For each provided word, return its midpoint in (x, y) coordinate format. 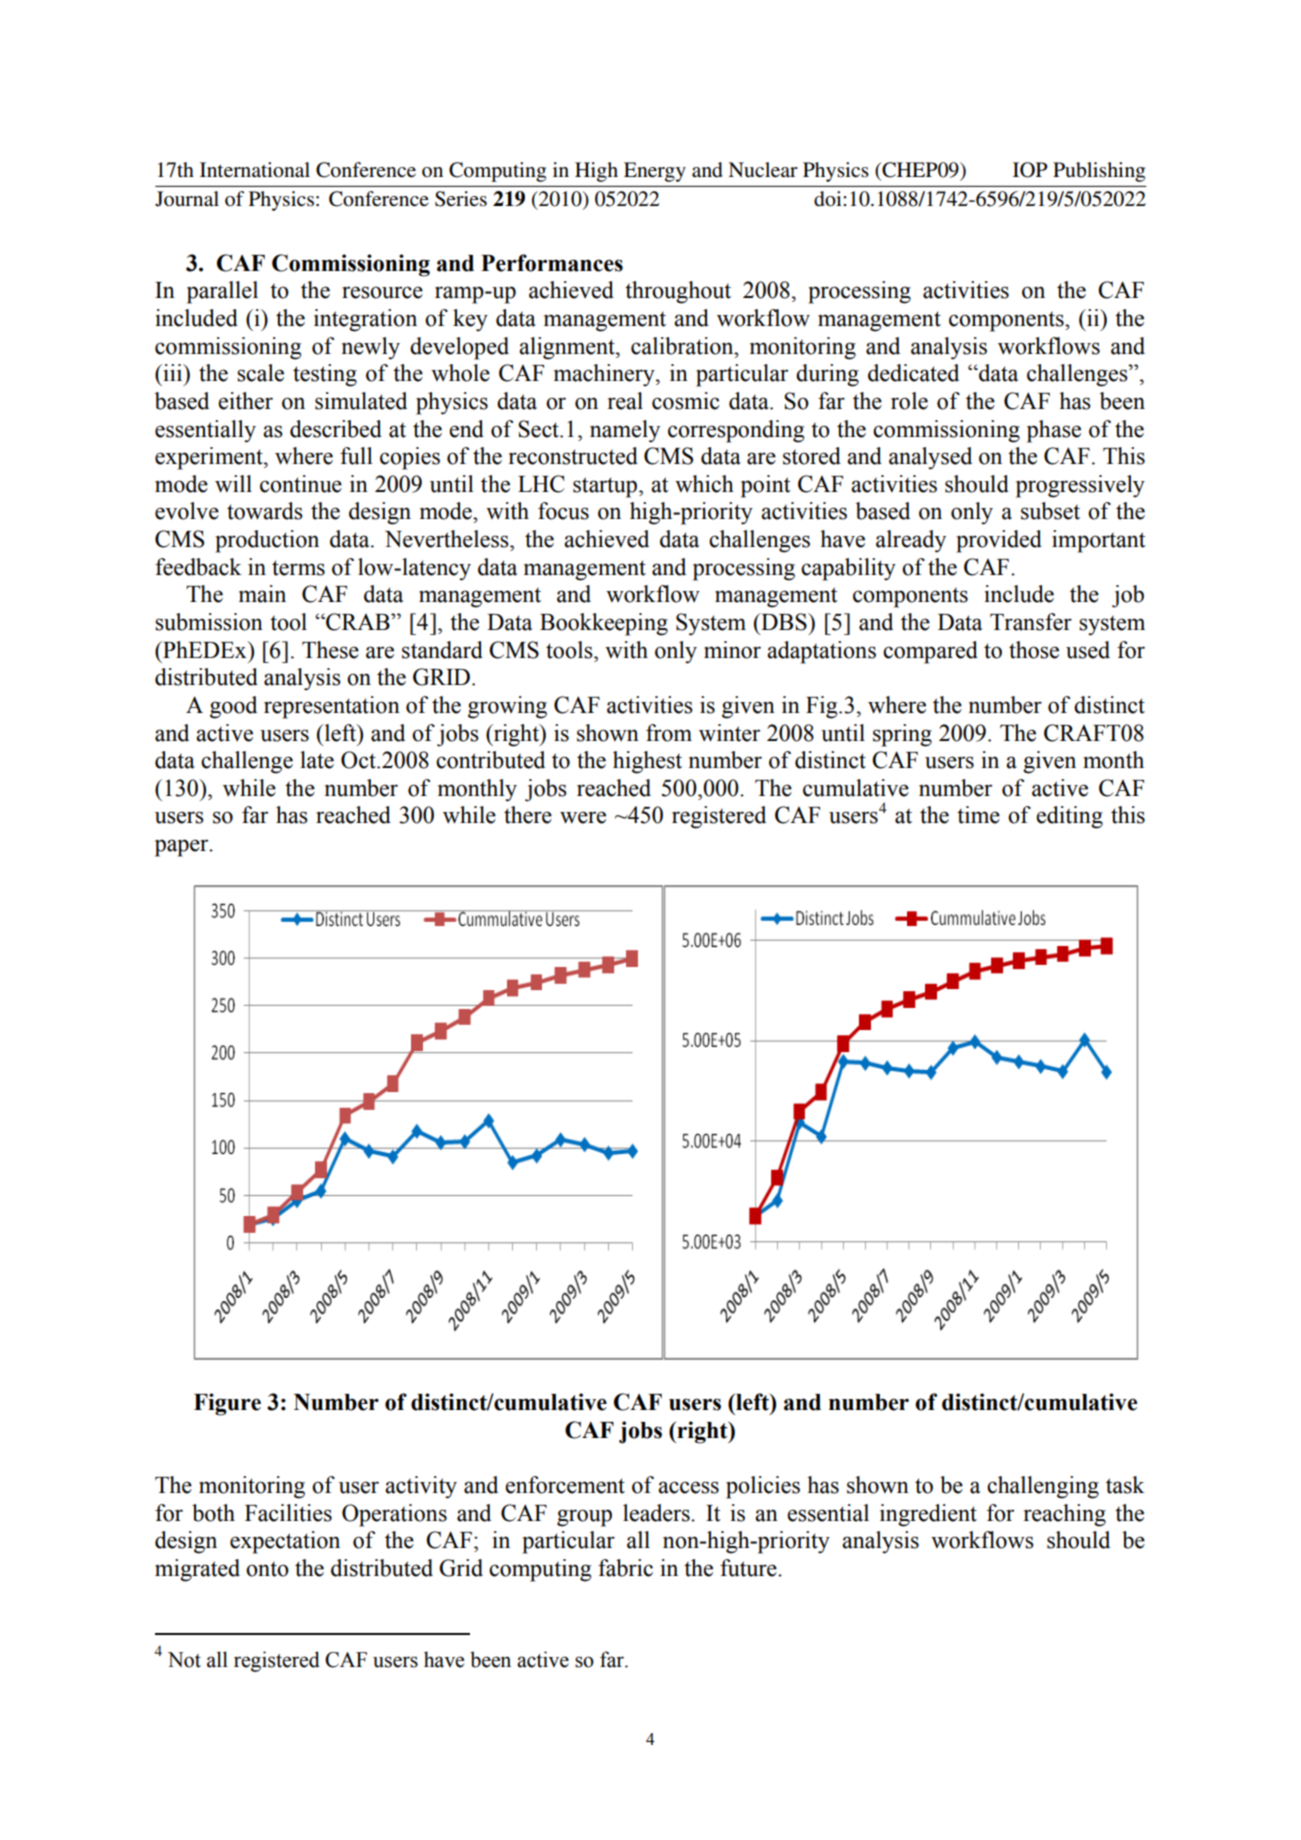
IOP (1030, 170)
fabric (625, 1568)
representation (332, 707)
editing (1069, 817)
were (583, 817)
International (255, 170)
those (1034, 650)
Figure (227, 1404)
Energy (655, 172)
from (669, 733)
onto (267, 1569)
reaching (1065, 1515)
